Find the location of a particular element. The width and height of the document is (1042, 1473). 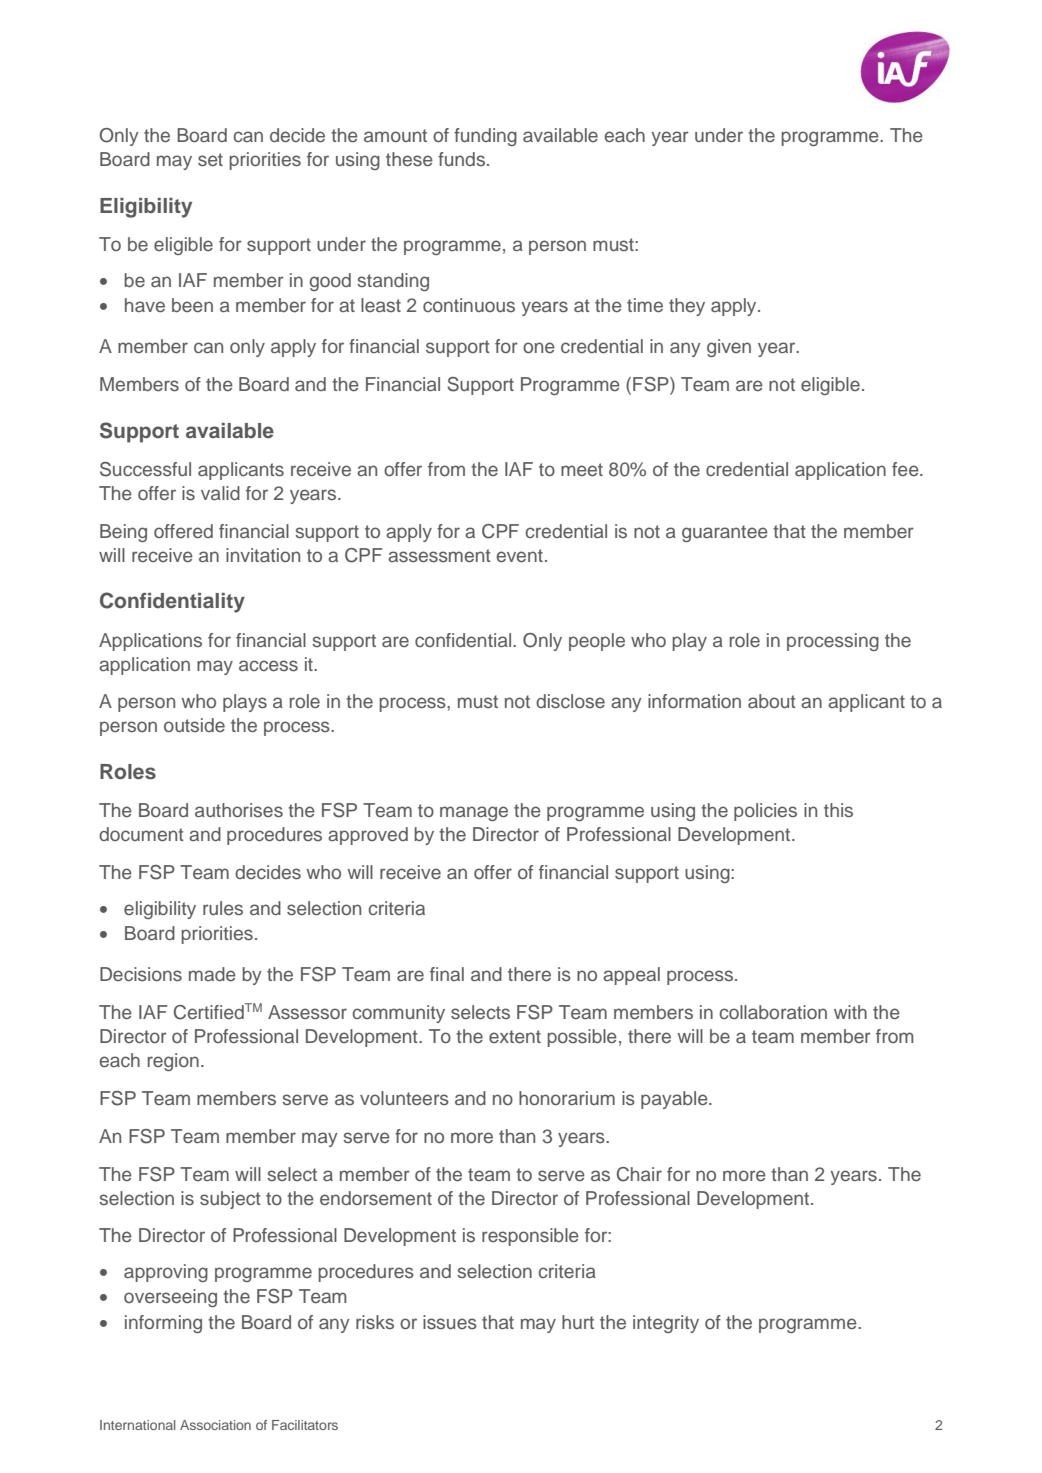

Association is located at coordinates (215, 1425).
